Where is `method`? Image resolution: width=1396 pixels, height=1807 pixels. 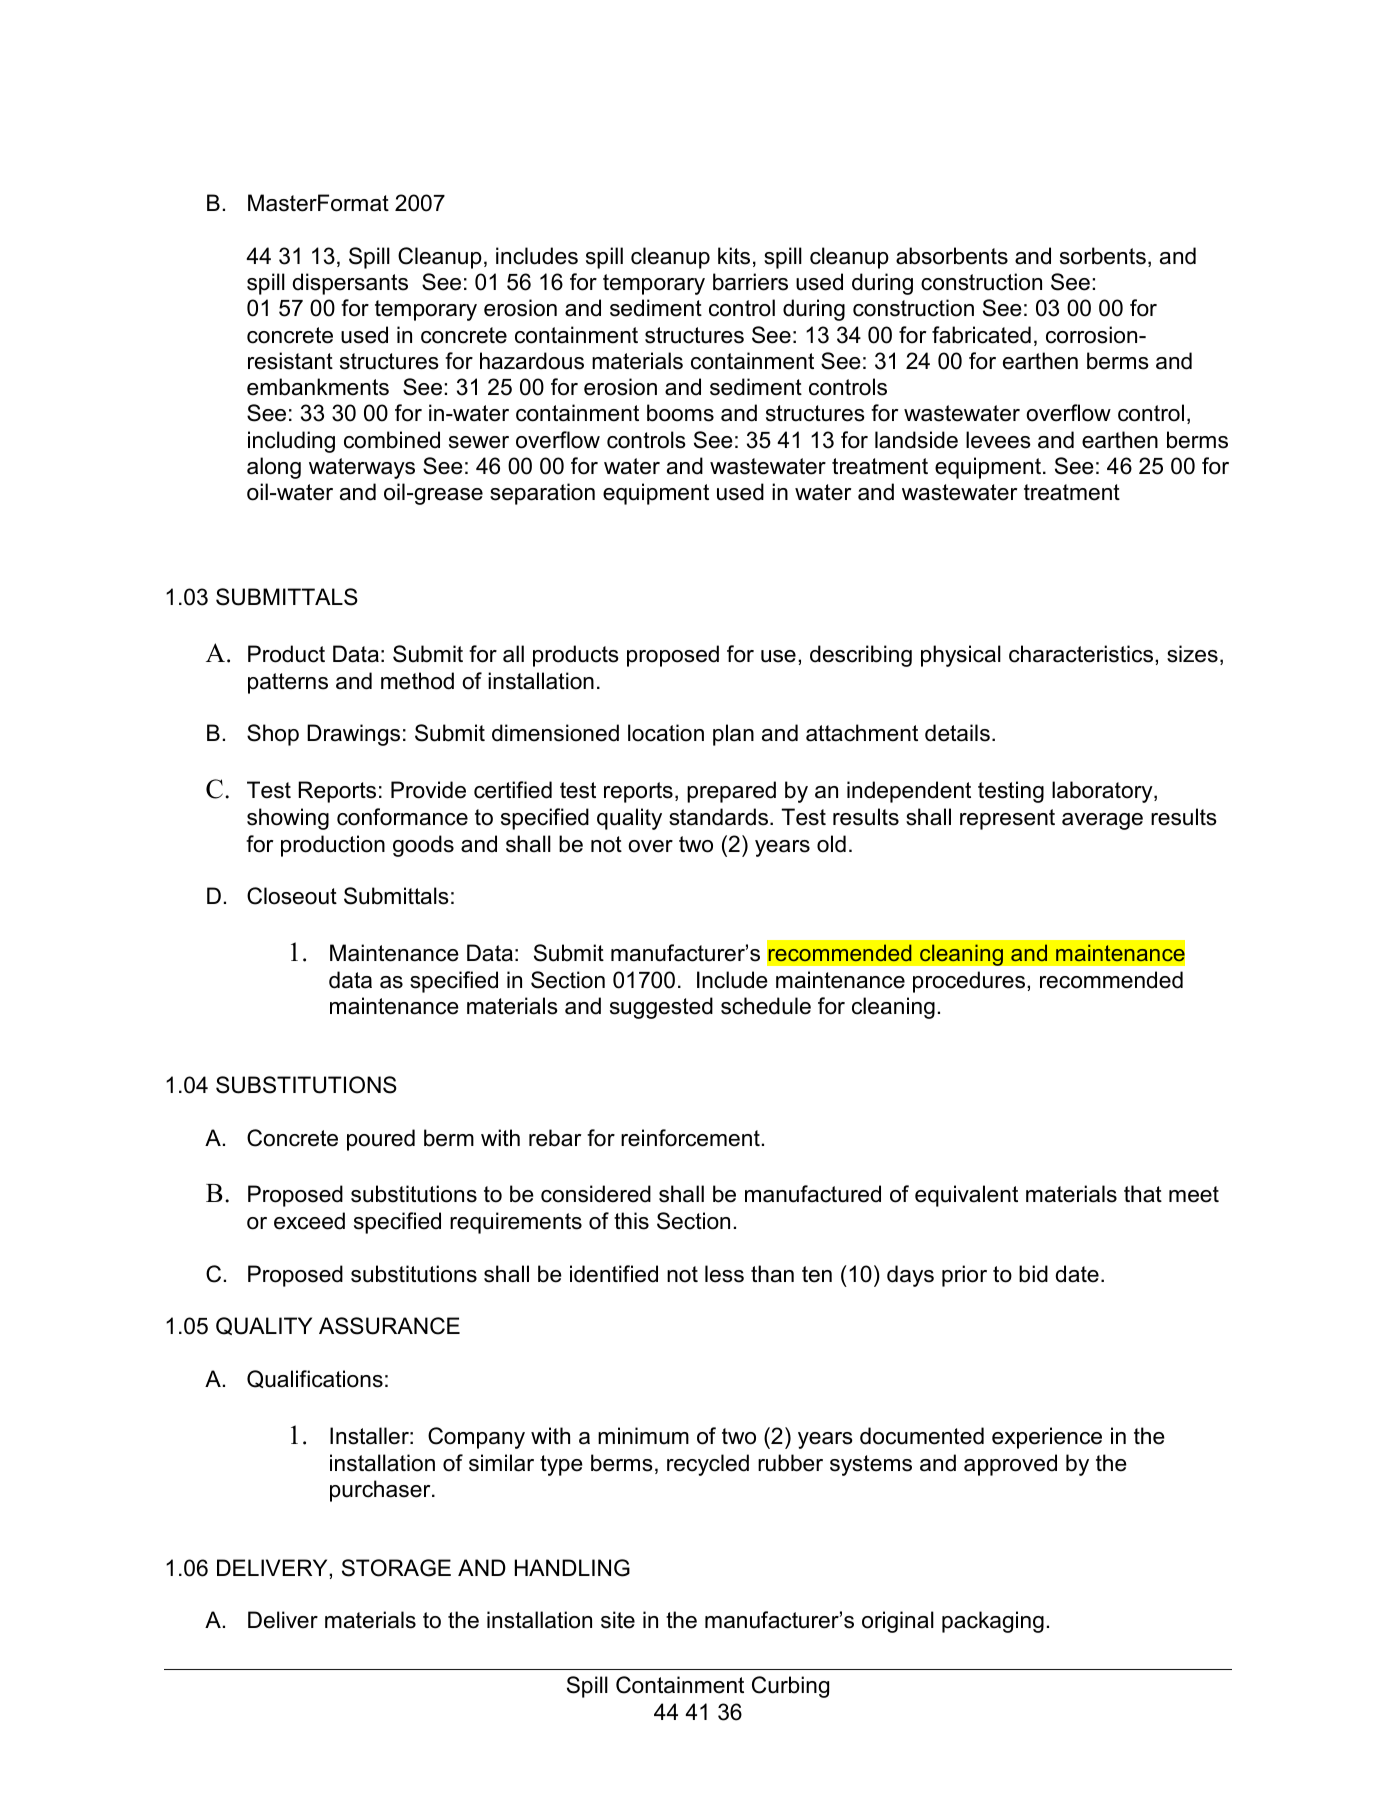
method is located at coordinates (417, 681).
